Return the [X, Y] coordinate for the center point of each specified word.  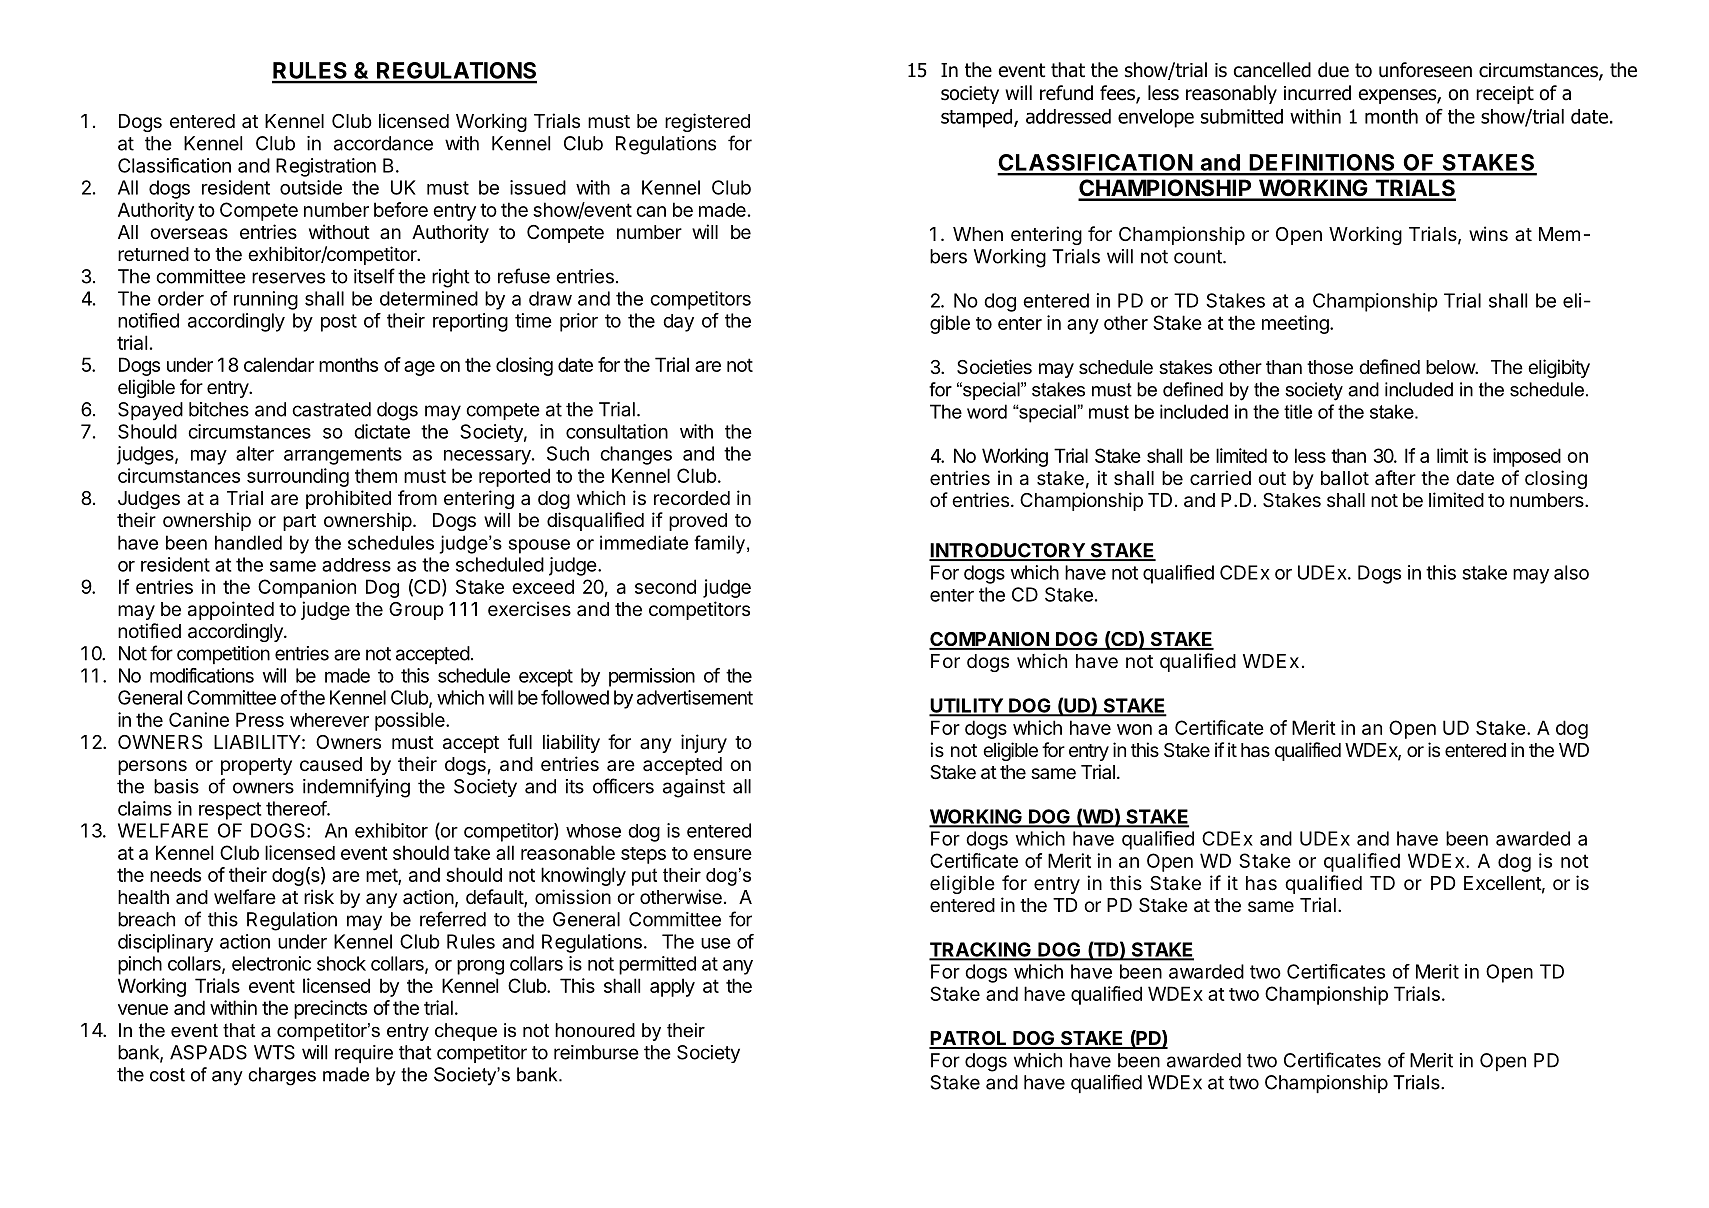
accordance [383, 143]
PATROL [969, 1039]
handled [248, 542]
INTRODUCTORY [1008, 551]
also [1571, 572]
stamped [978, 118]
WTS [274, 1052]
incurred [1317, 93]
